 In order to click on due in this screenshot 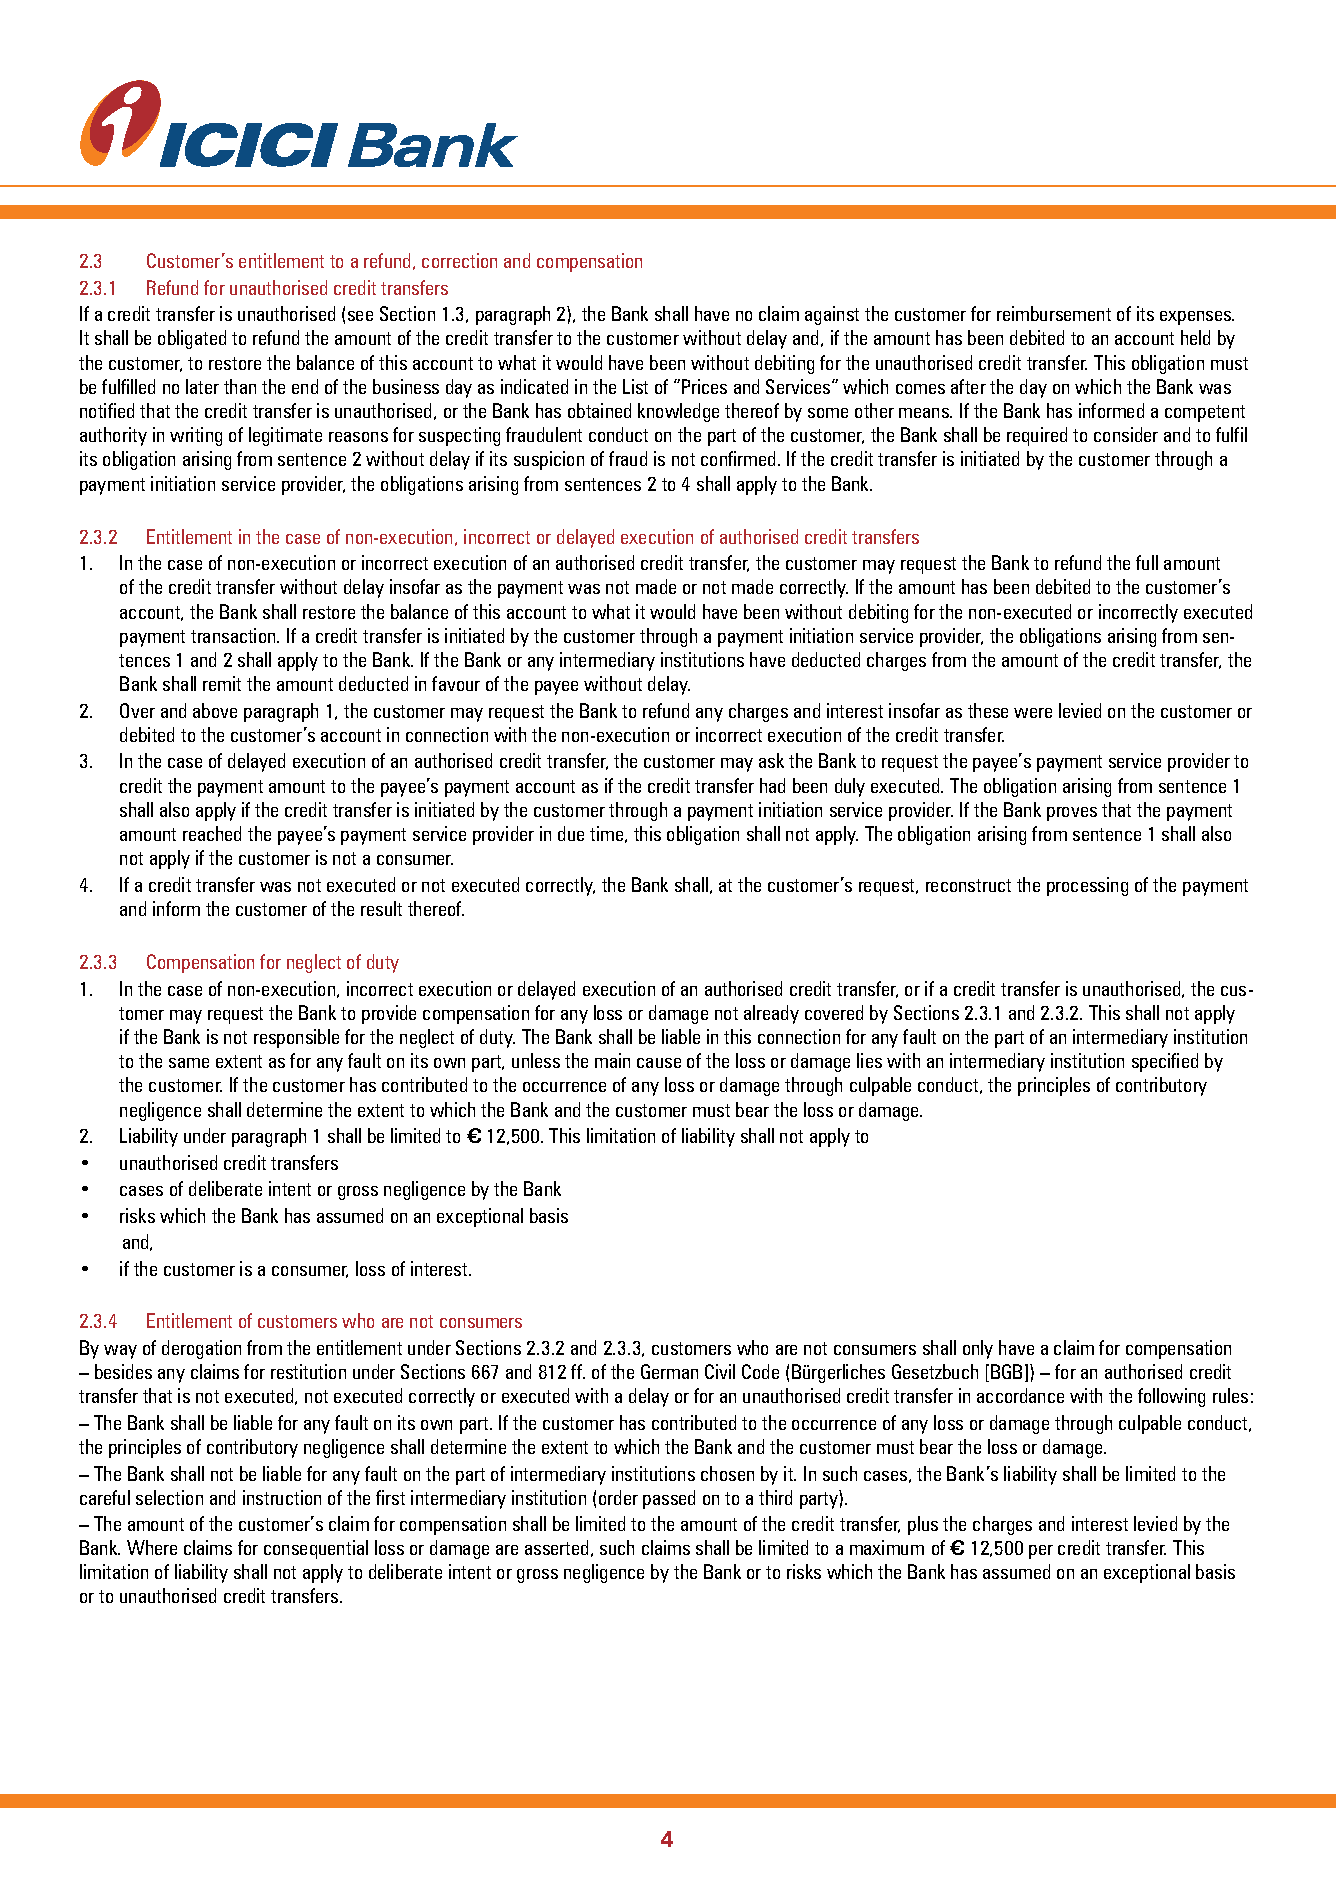, I will do `click(571, 833)`.
